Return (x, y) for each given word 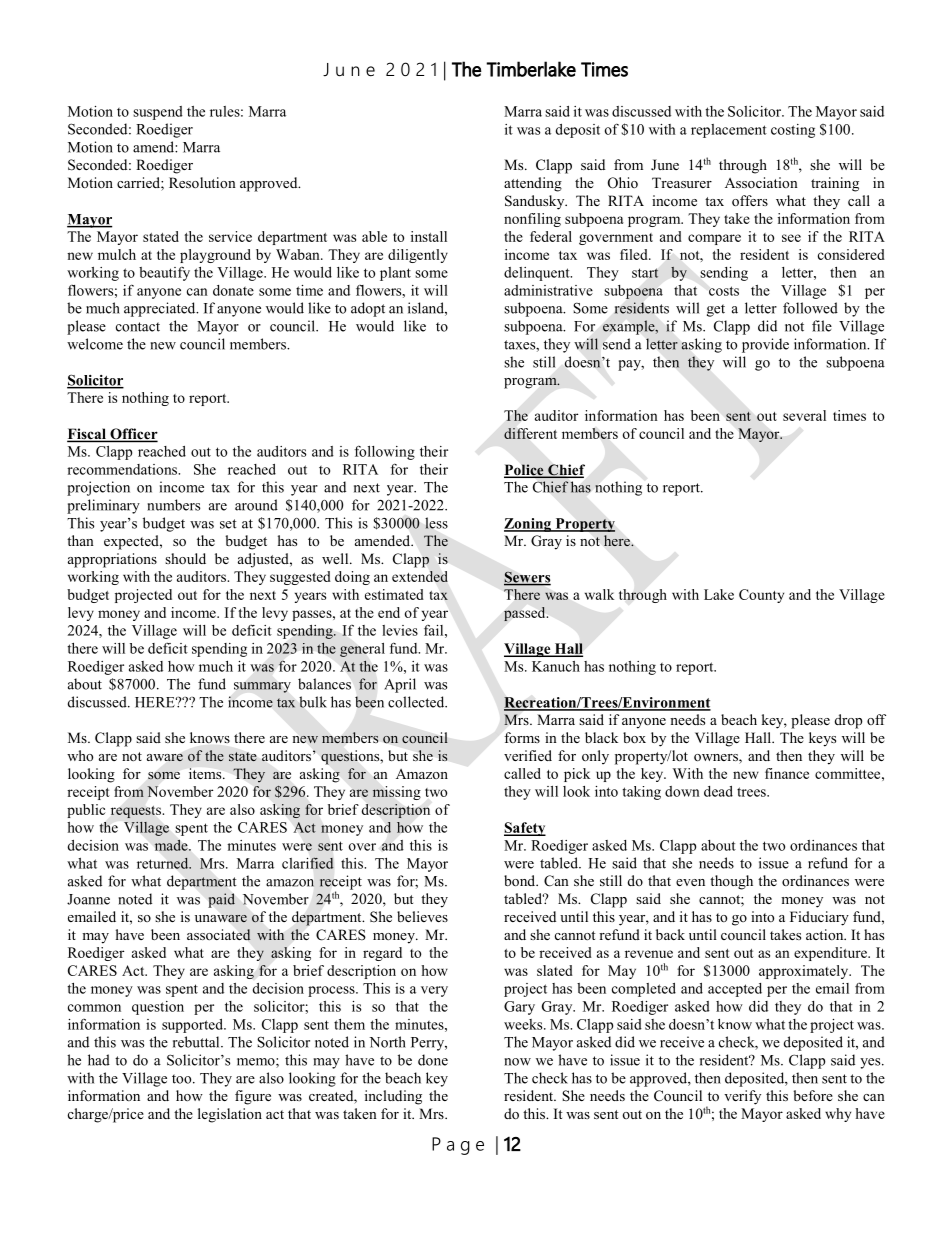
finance (787, 773)
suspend (158, 113)
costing (793, 131)
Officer (133, 435)
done (433, 1060)
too (183, 1079)
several (804, 415)
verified (528, 755)
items (206, 773)
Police (525, 471)
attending (533, 184)
